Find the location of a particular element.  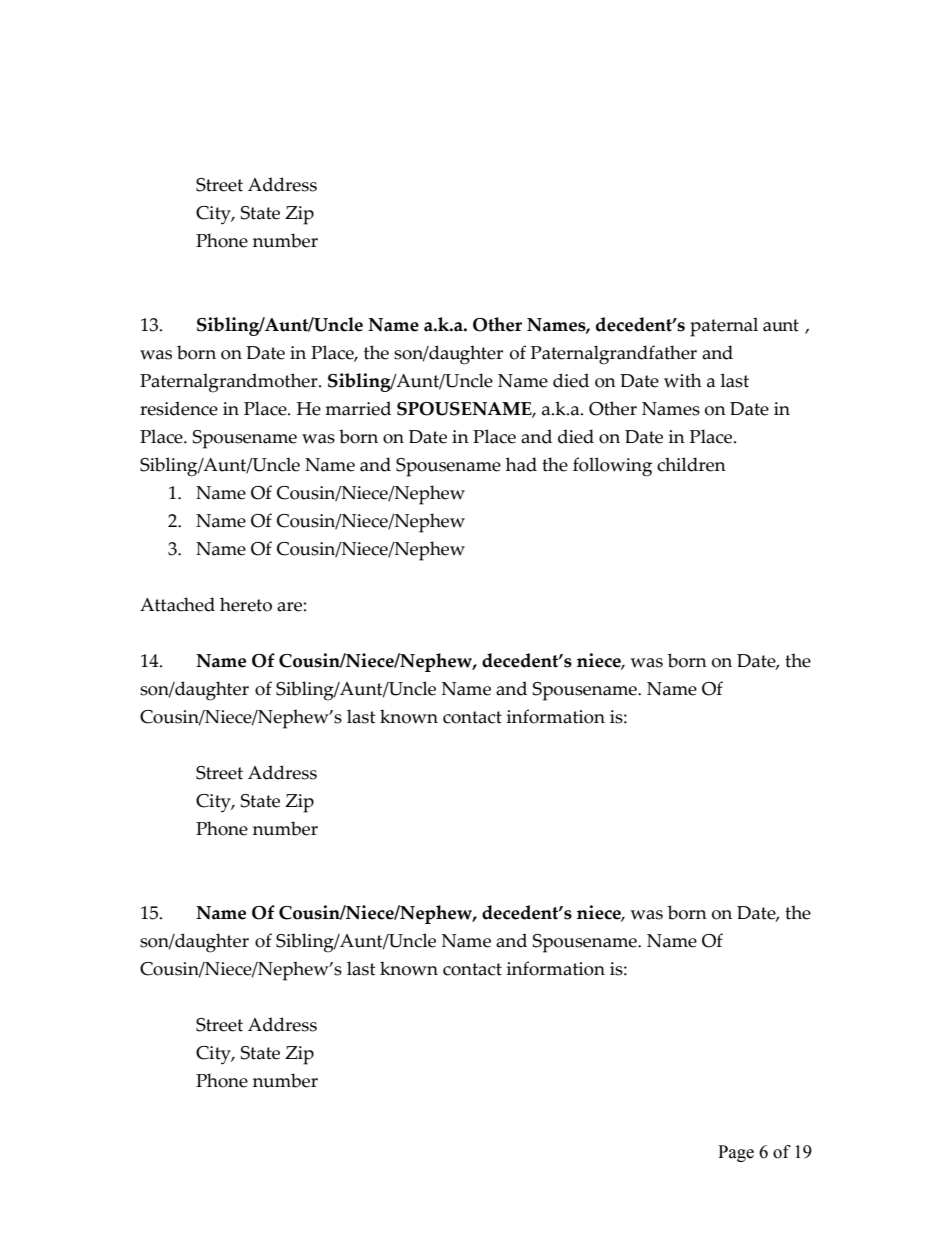

had is located at coordinates (521, 464).
